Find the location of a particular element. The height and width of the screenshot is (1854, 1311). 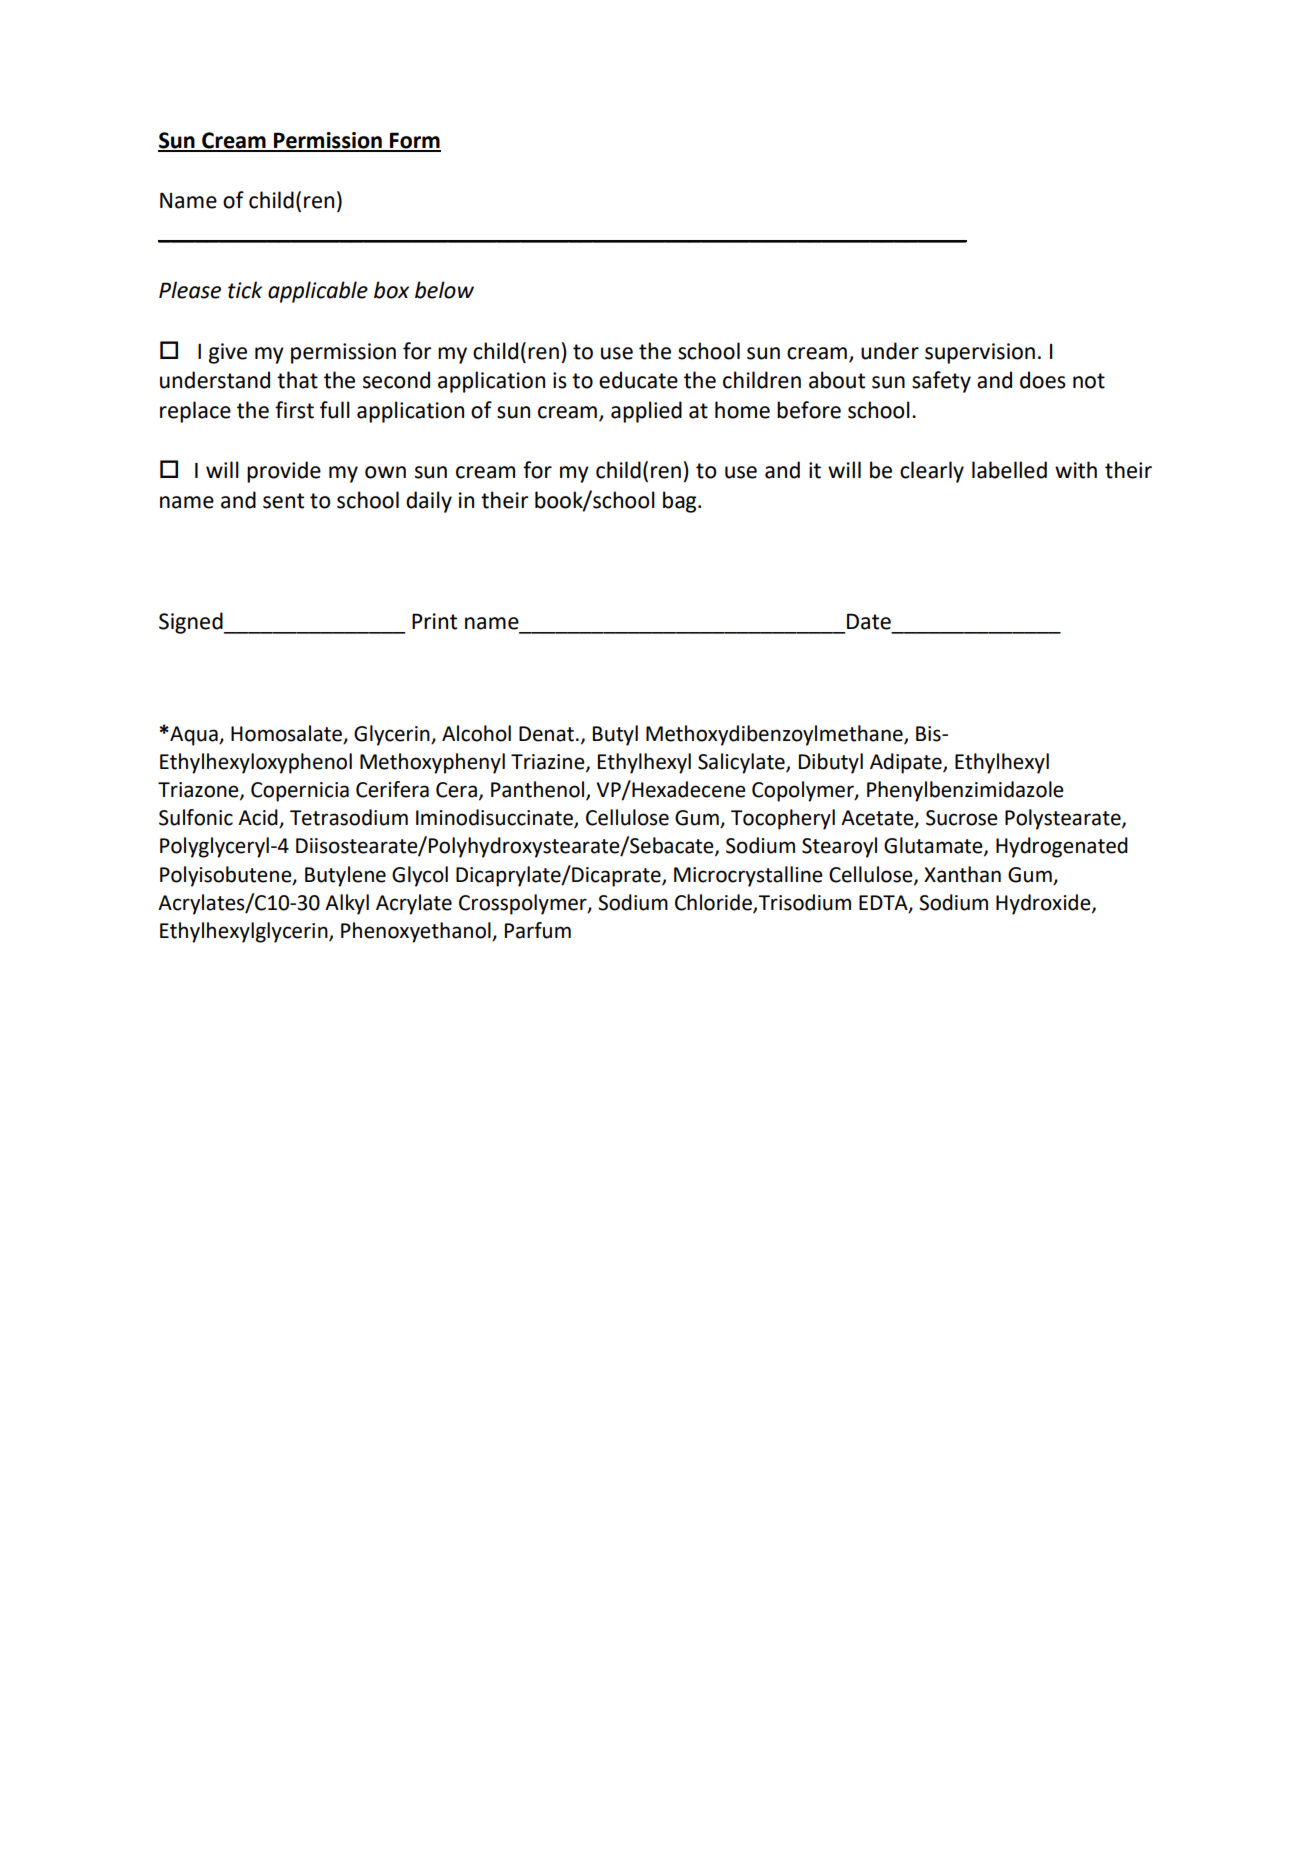

applicable is located at coordinates (318, 292).
